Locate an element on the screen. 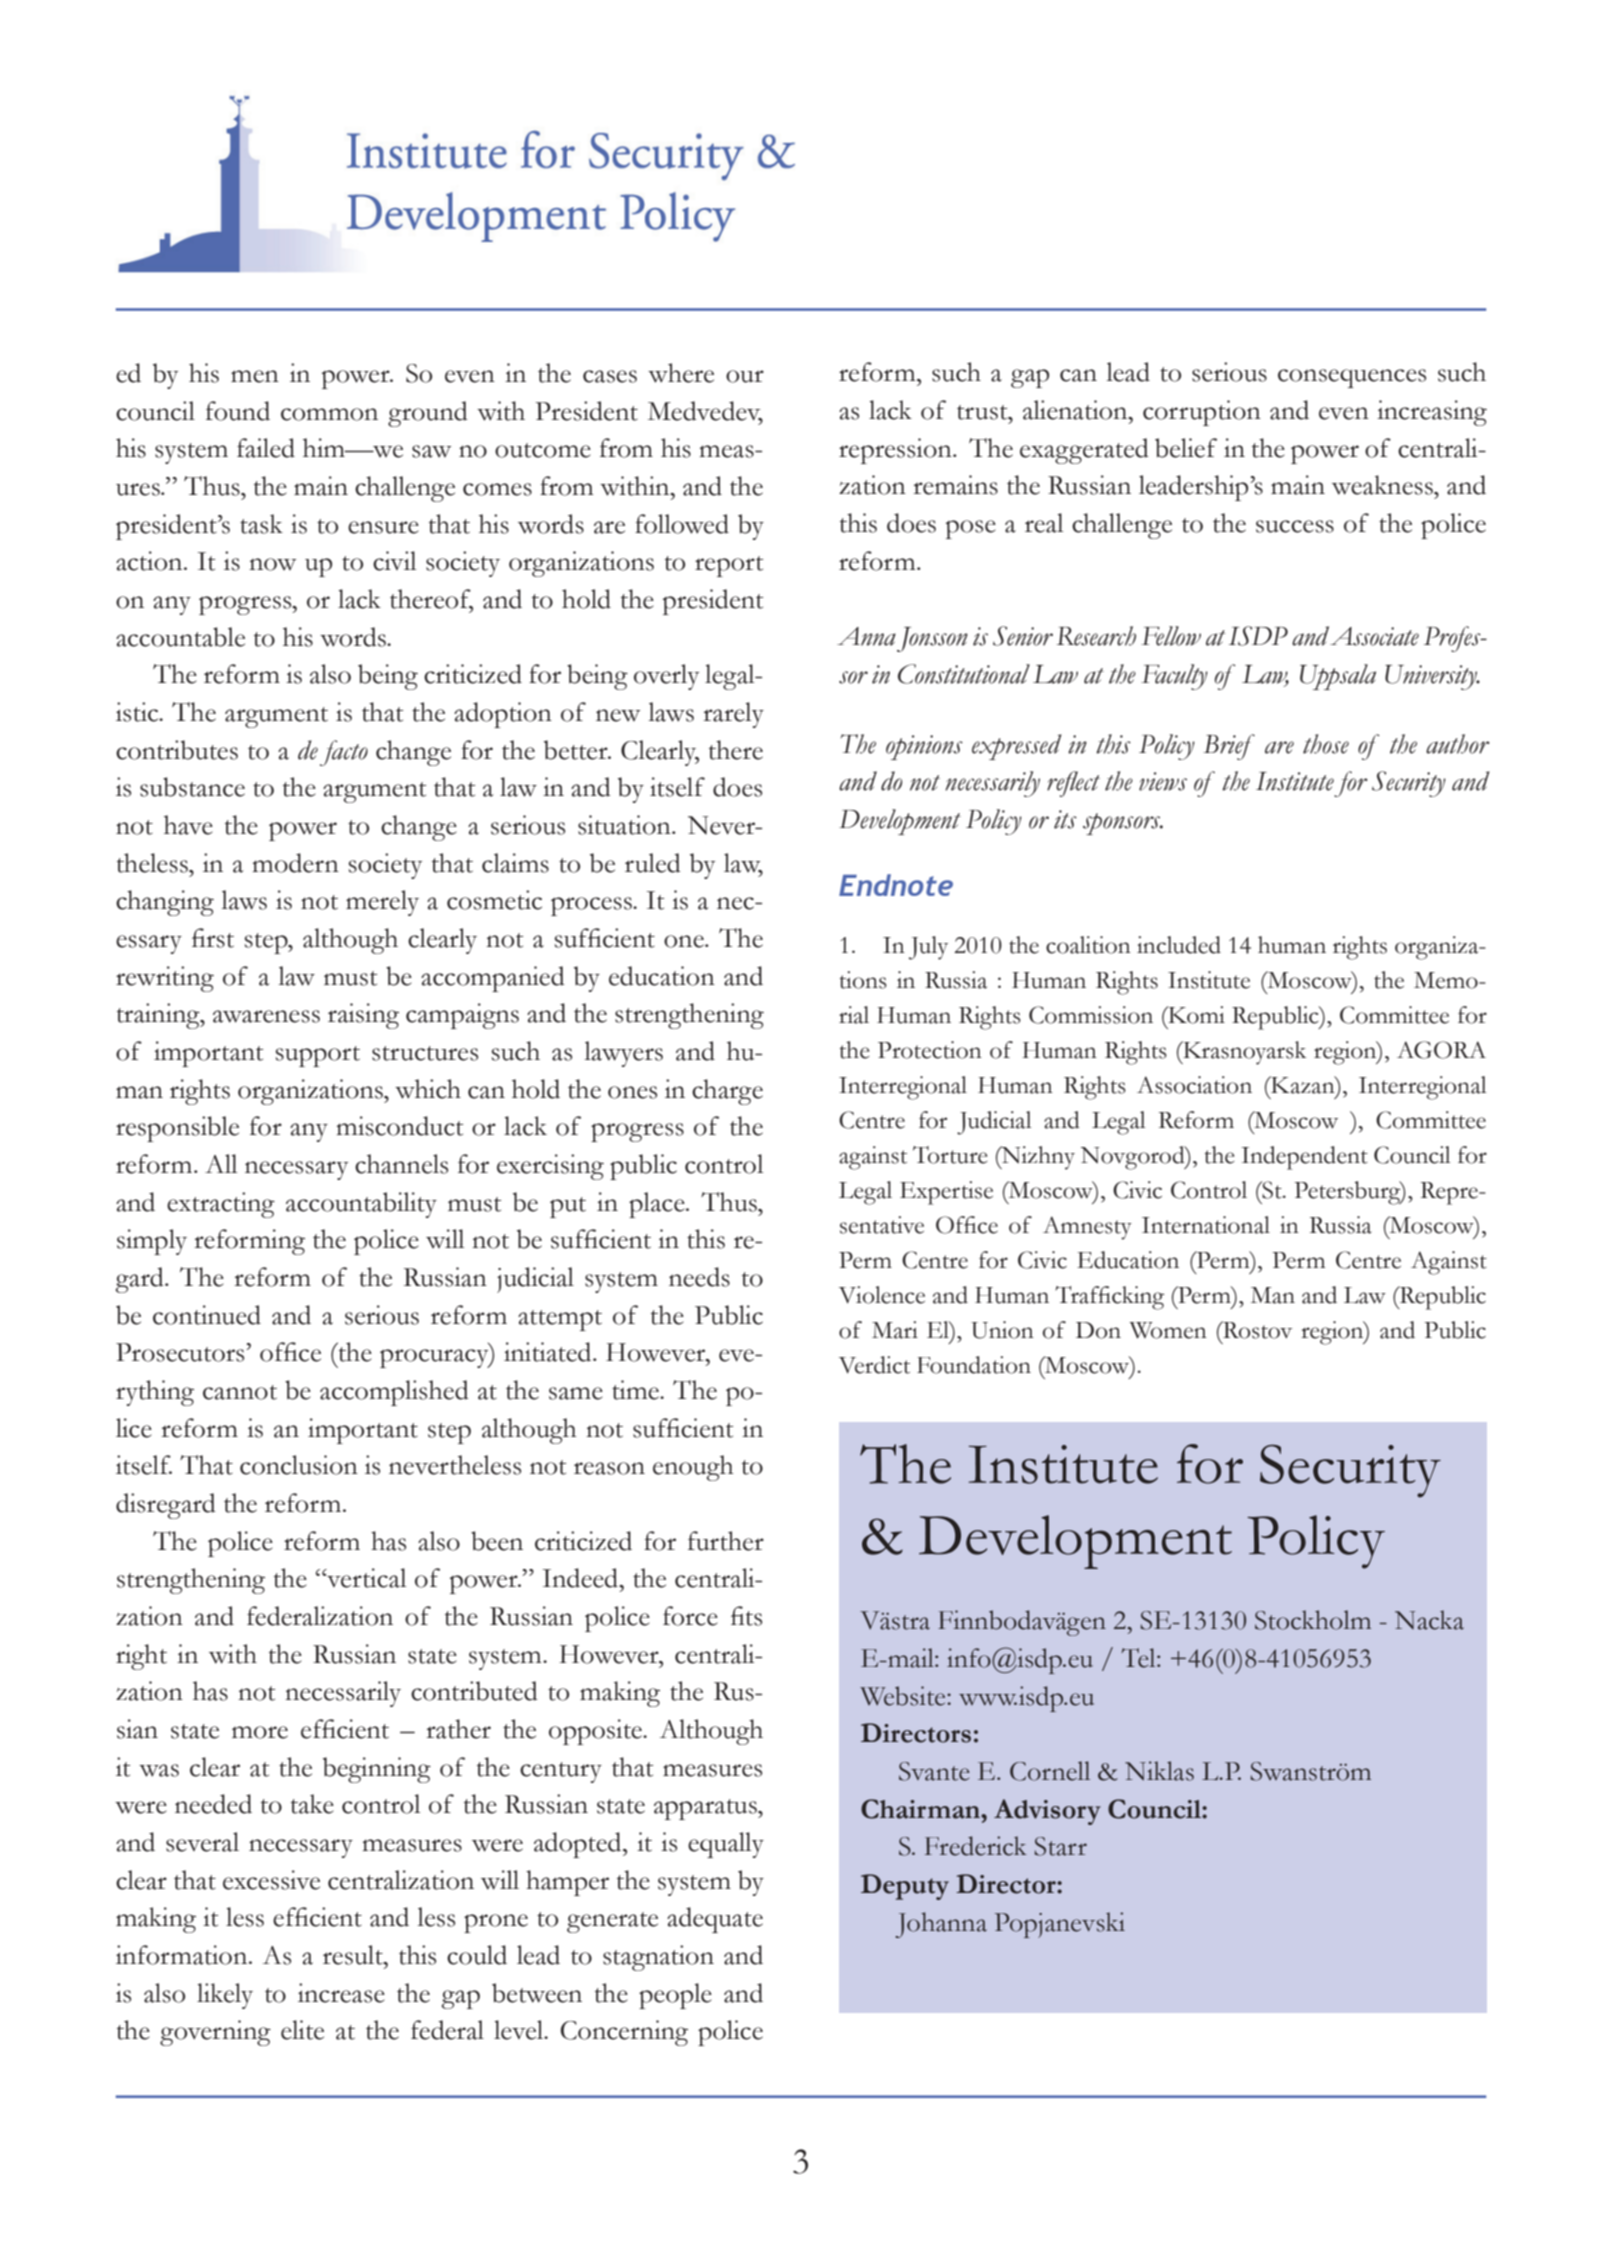 This screenshot has width=1602, height=2266. support is located at coordinates (318, 1056).
